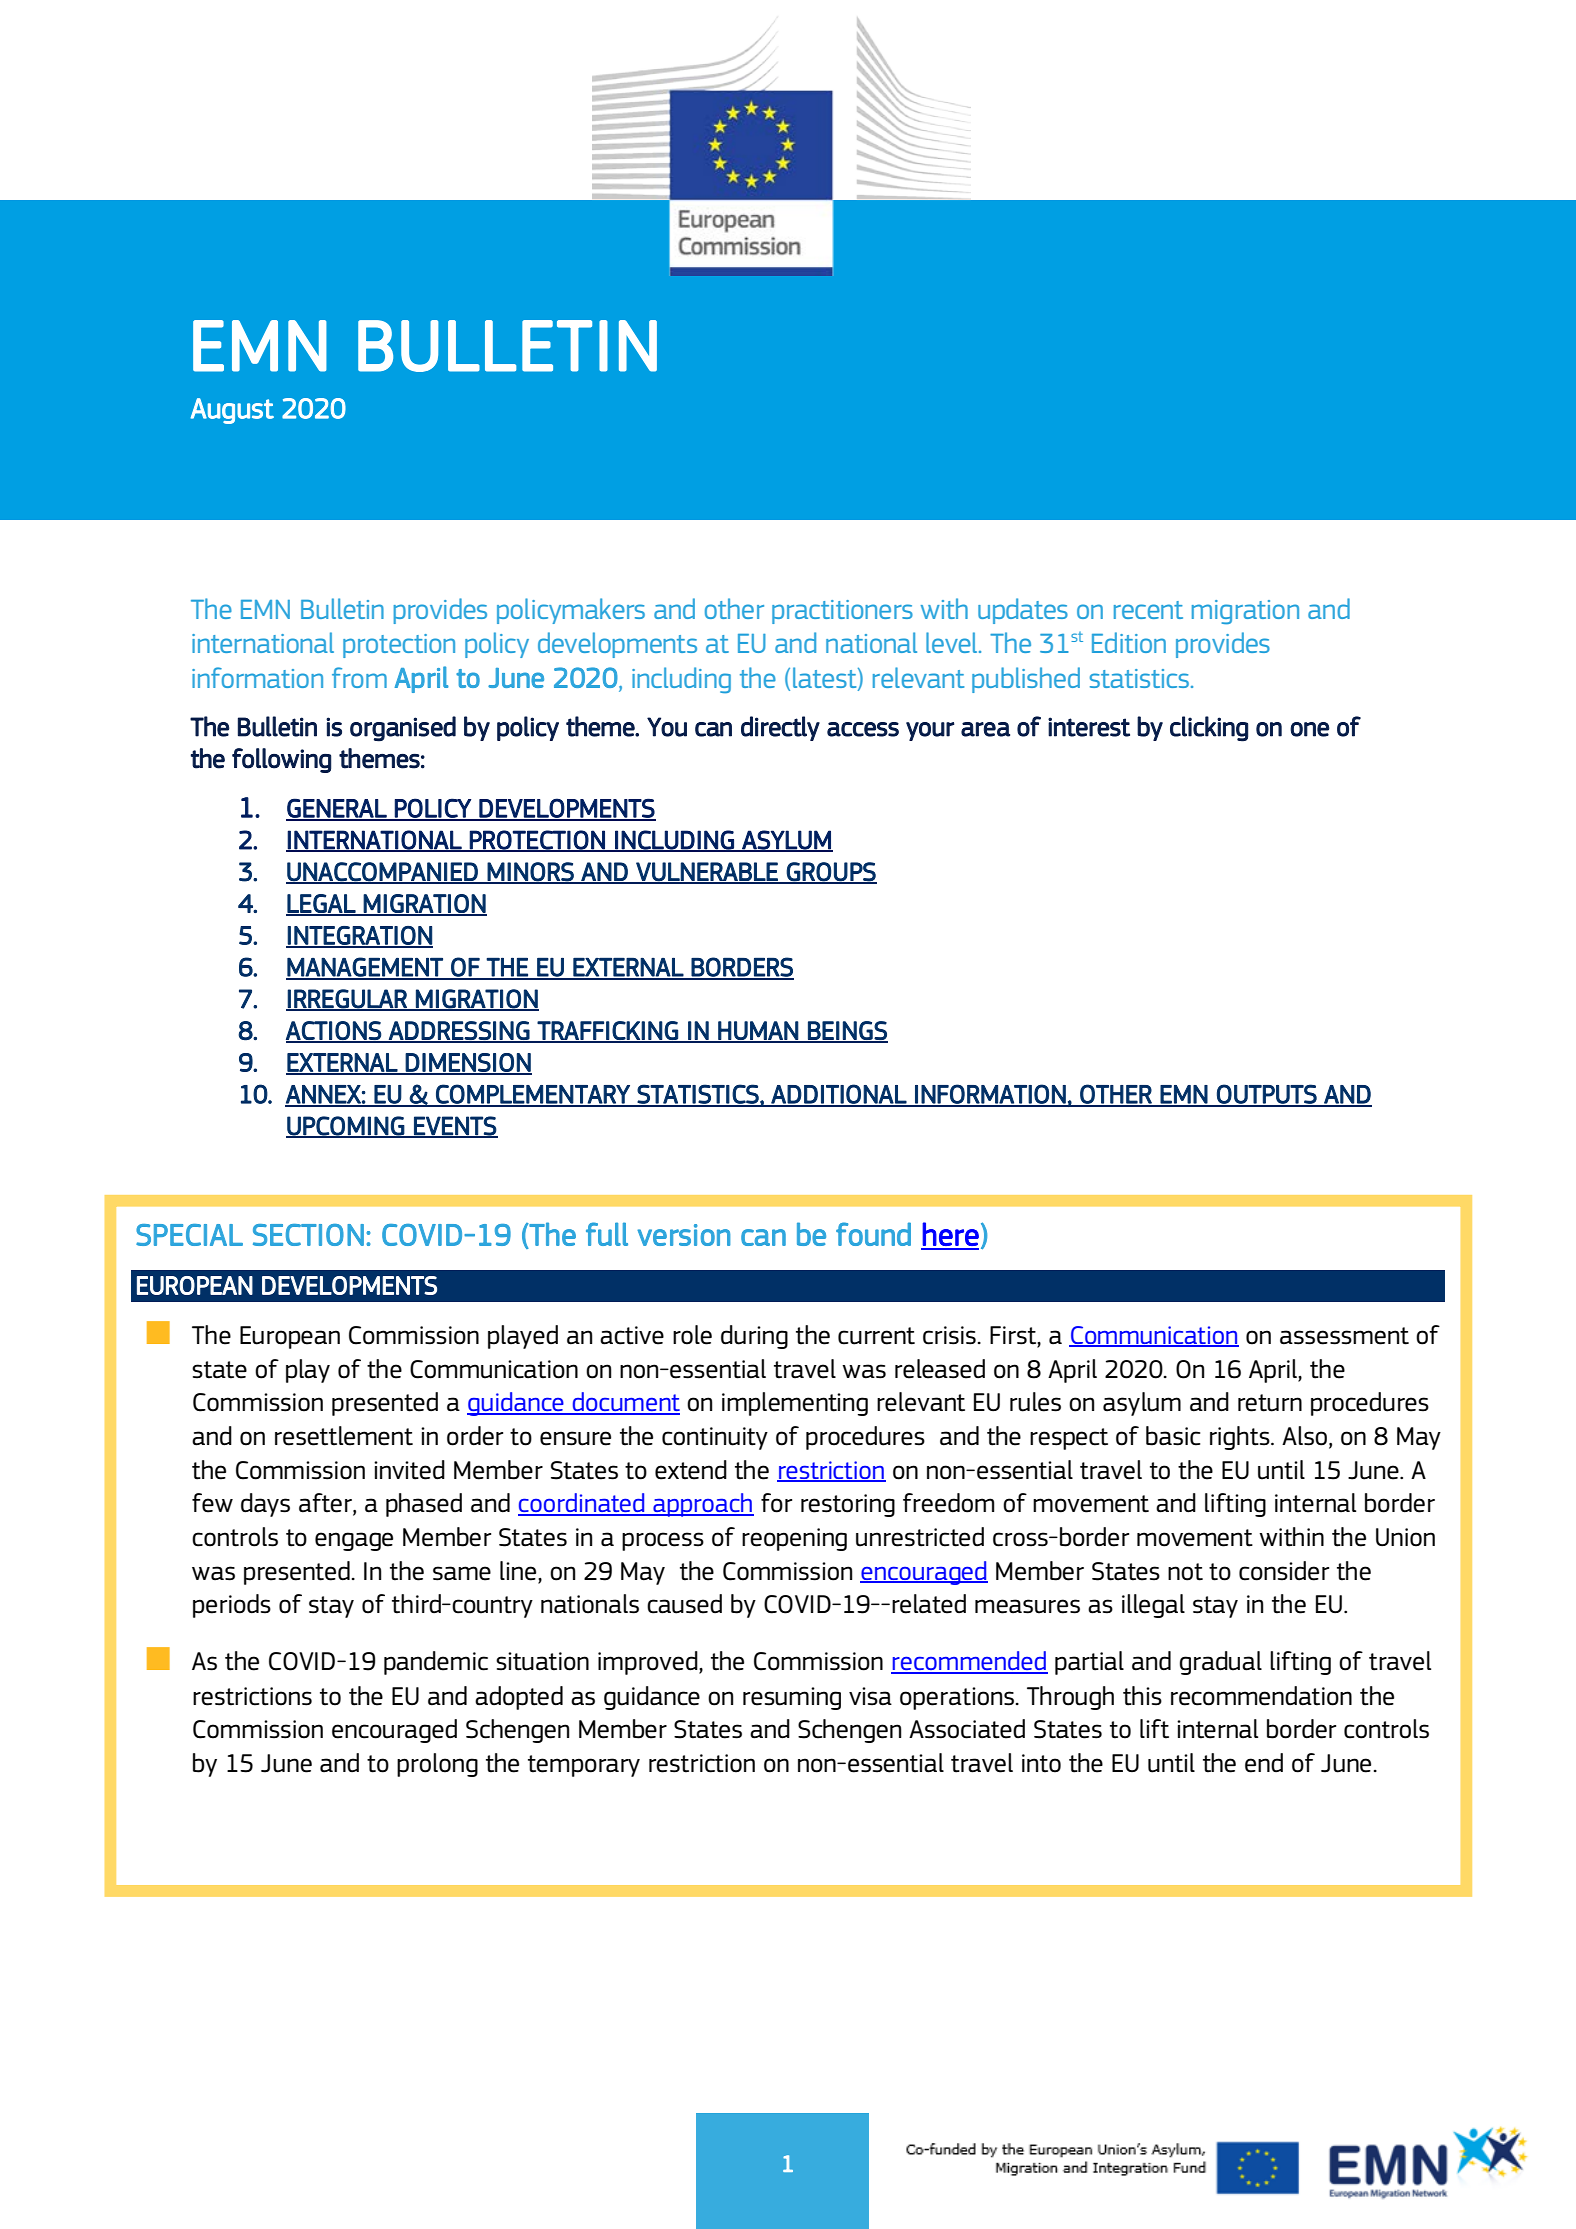 Image resolution: width=1576 pixels, height=2229 pixels. I want to click on assessment, so click(1344, 1336).
